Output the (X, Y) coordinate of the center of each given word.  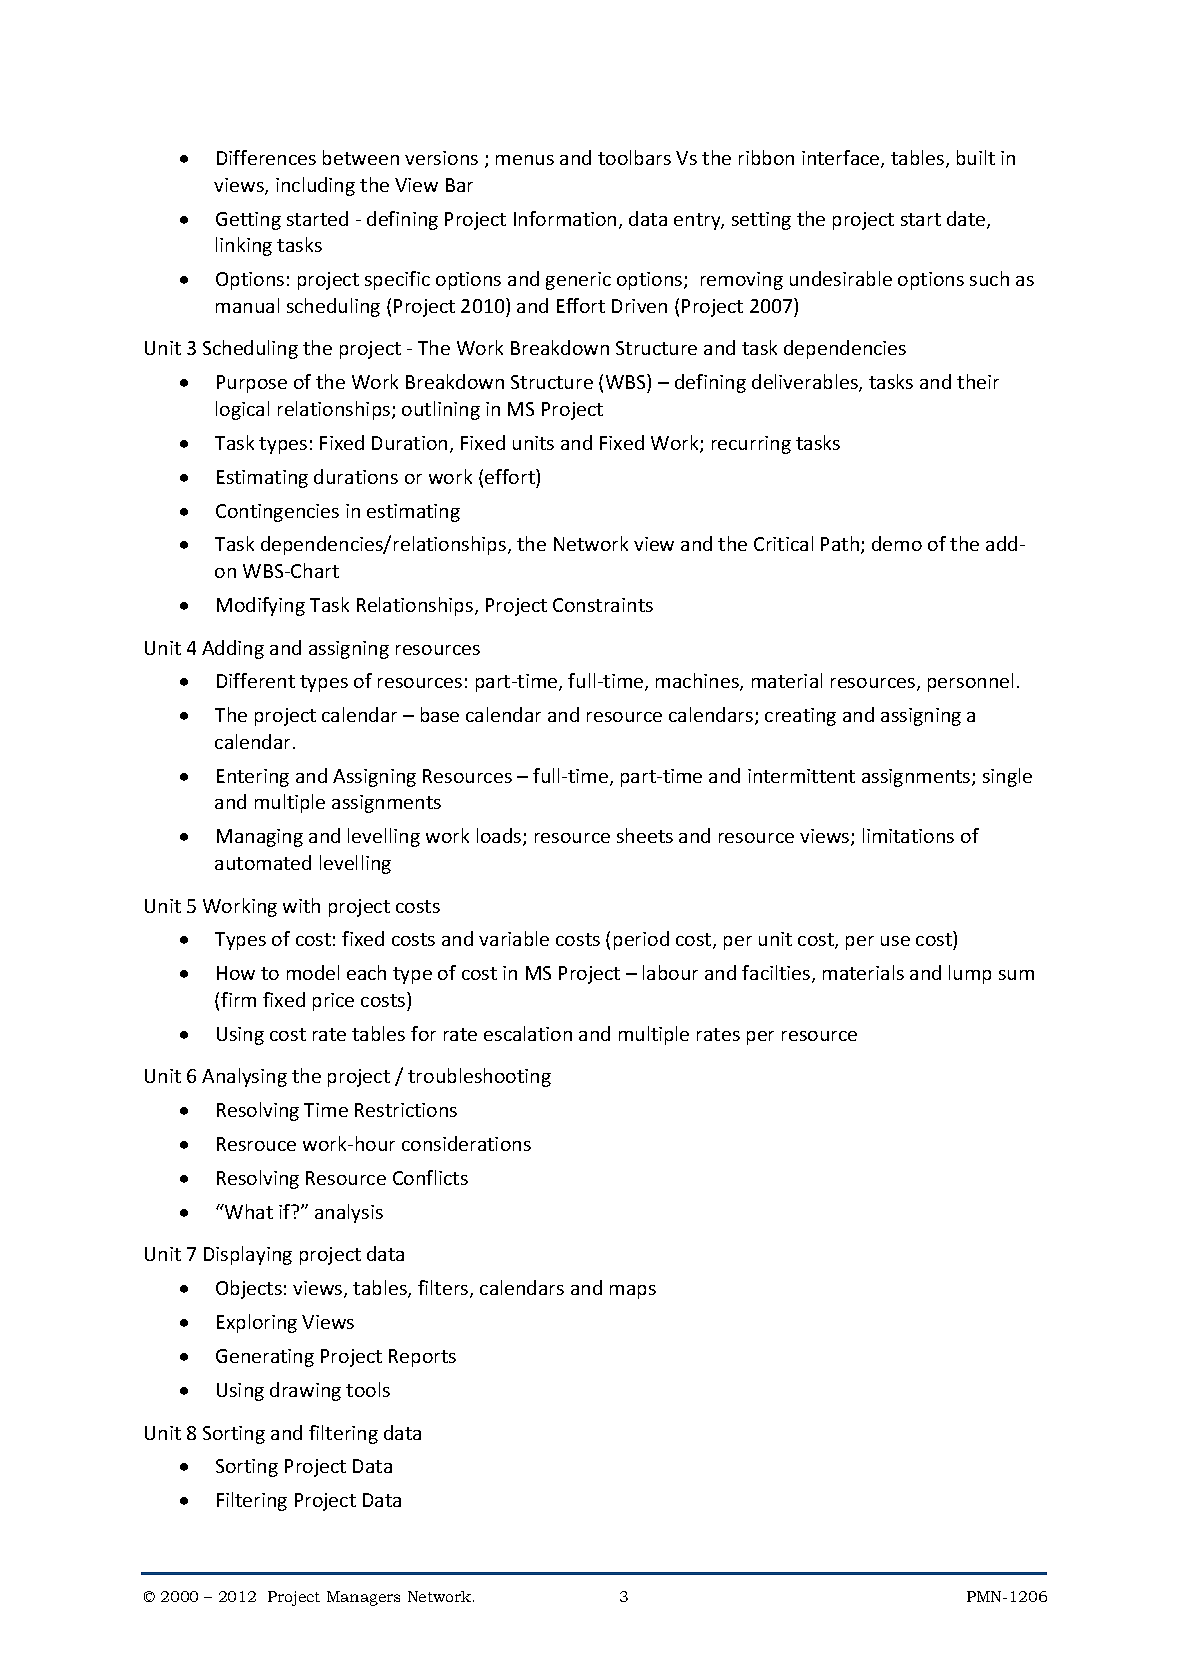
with (301, 905)
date (967, 220)
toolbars (634, 157)
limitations (908, 835)
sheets (645, 835)
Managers (363, 1598)
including (315, 186)
